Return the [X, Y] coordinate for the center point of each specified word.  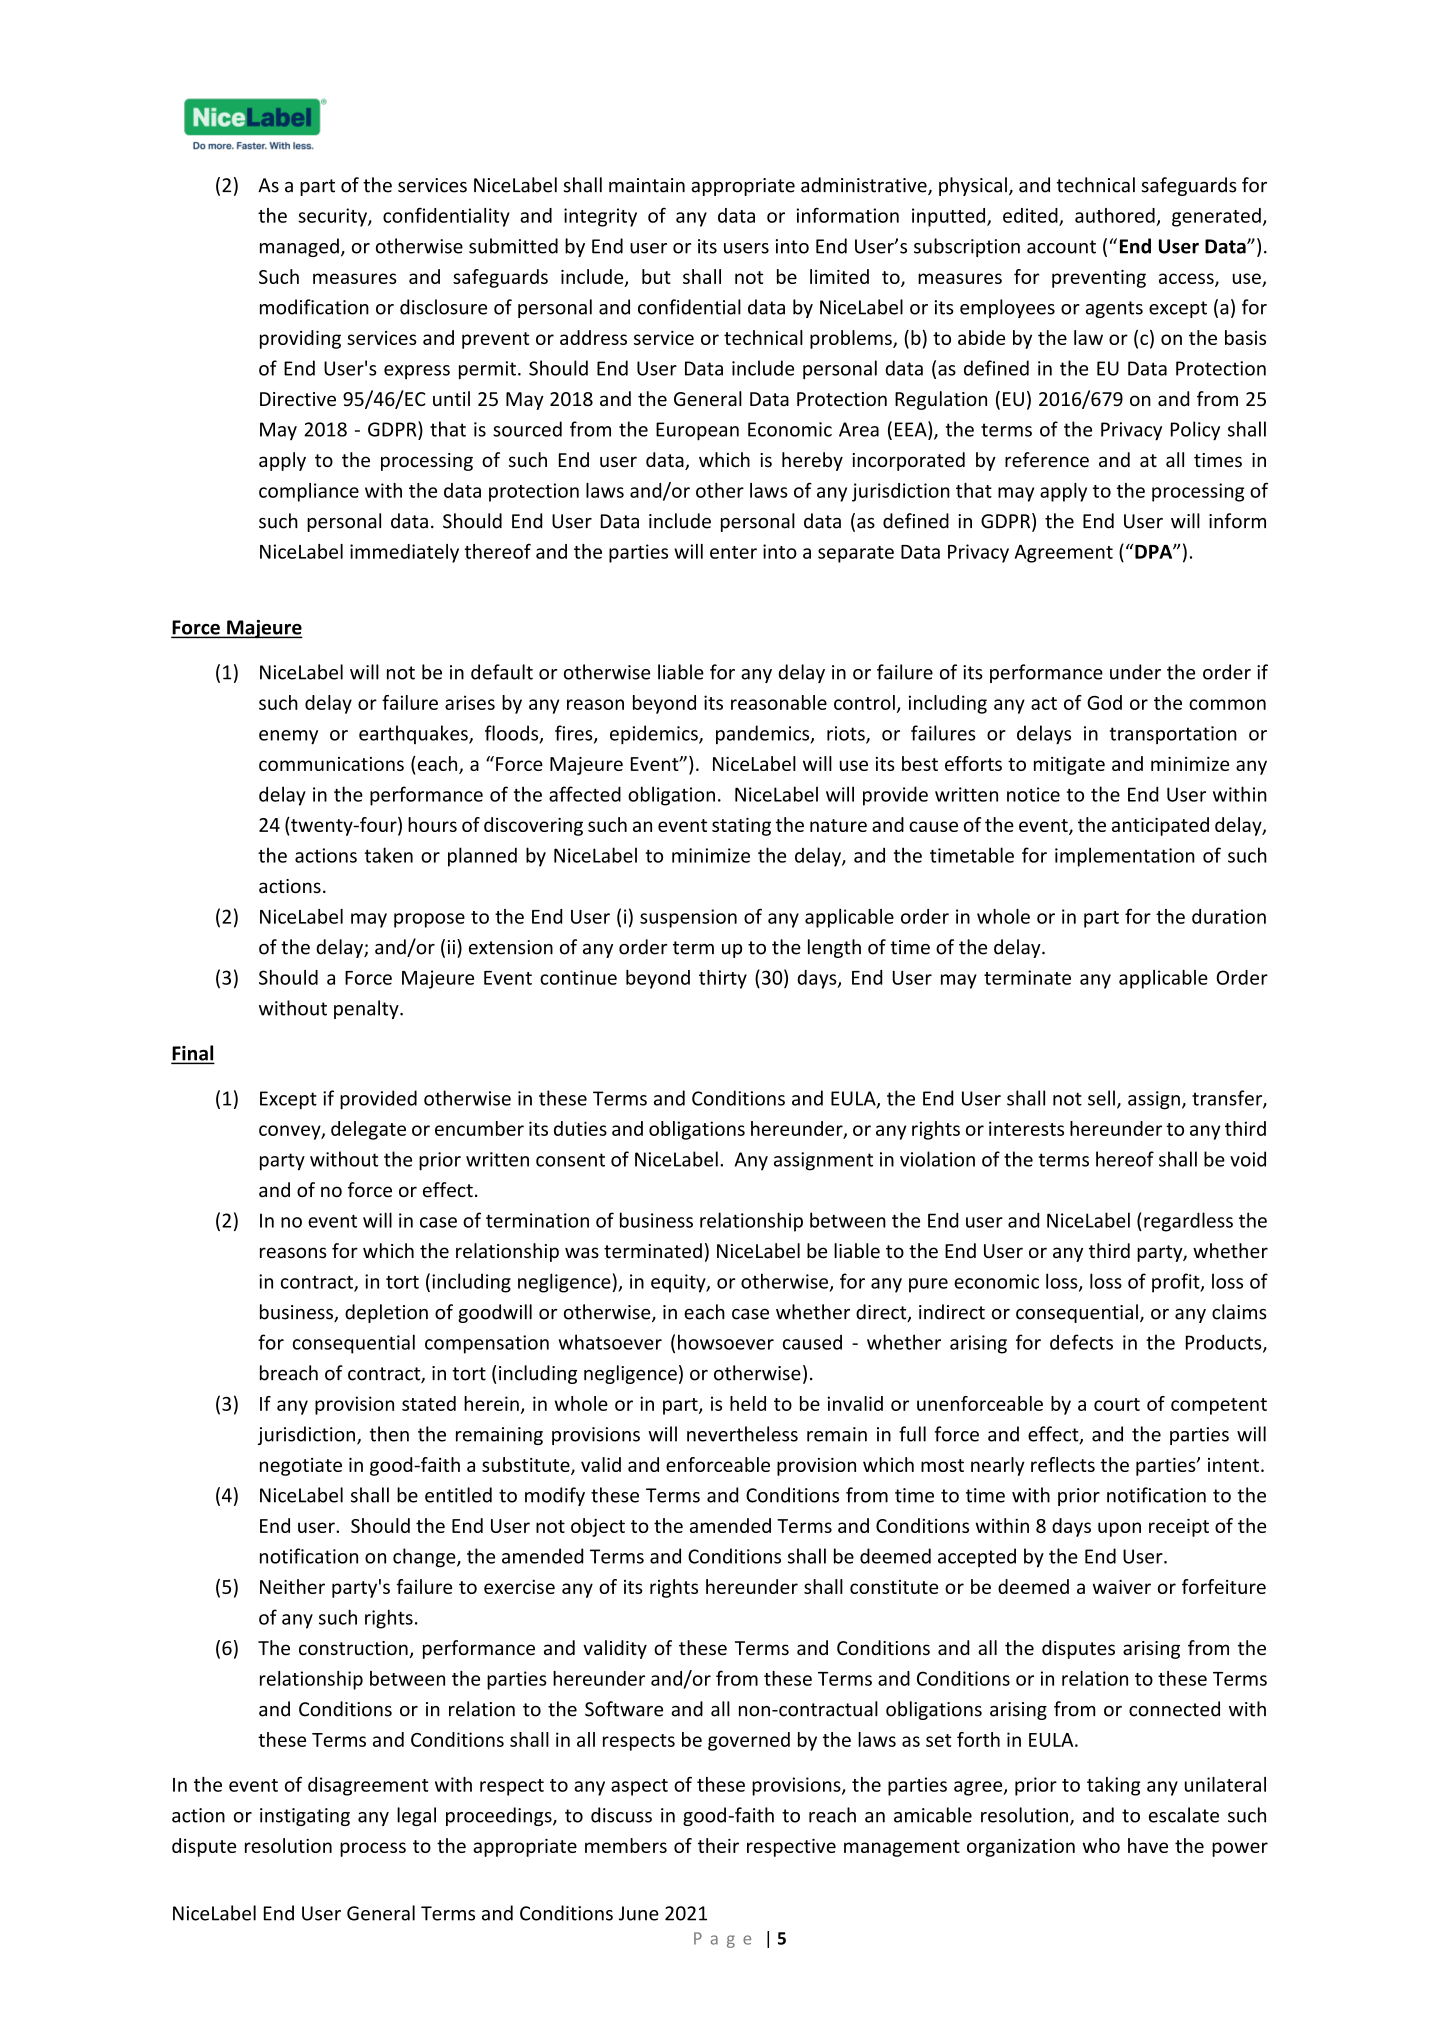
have [1148, 1845]
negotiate [301, 1467]
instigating [305, 1817]
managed [299, 247]
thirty [723, 979]
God [1104, 702]
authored [1115, 215]
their [718, 1845]
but [656, 276]
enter [733, 552]
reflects [1063, 1464]
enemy [288, 737]
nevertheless [742, 1434]
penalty [367, 1009]
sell [1101, 1098]
